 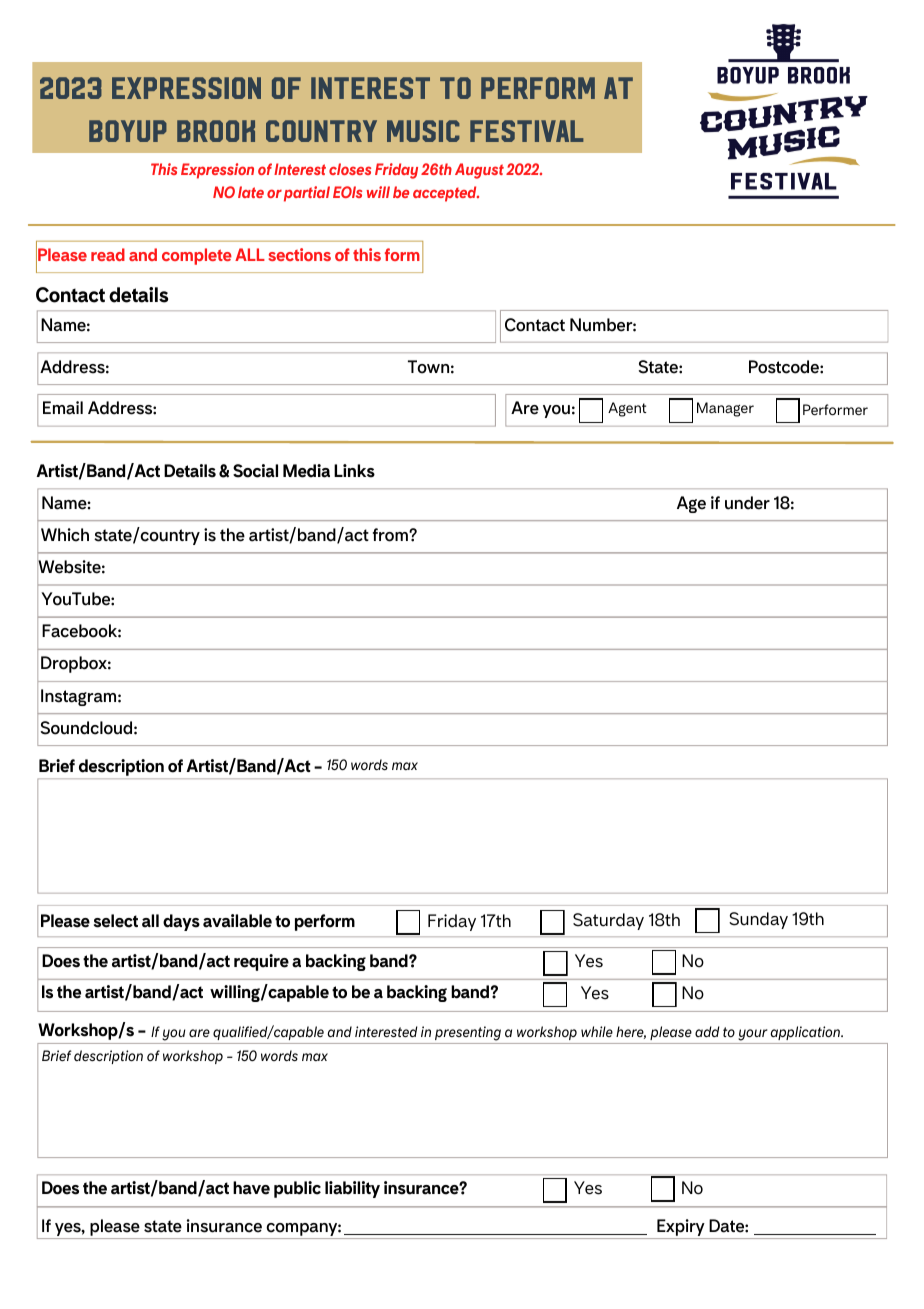 What do you see at coordinates (352, 1189) in the image?
I see `liability` at bounding box center [352, 1189].
